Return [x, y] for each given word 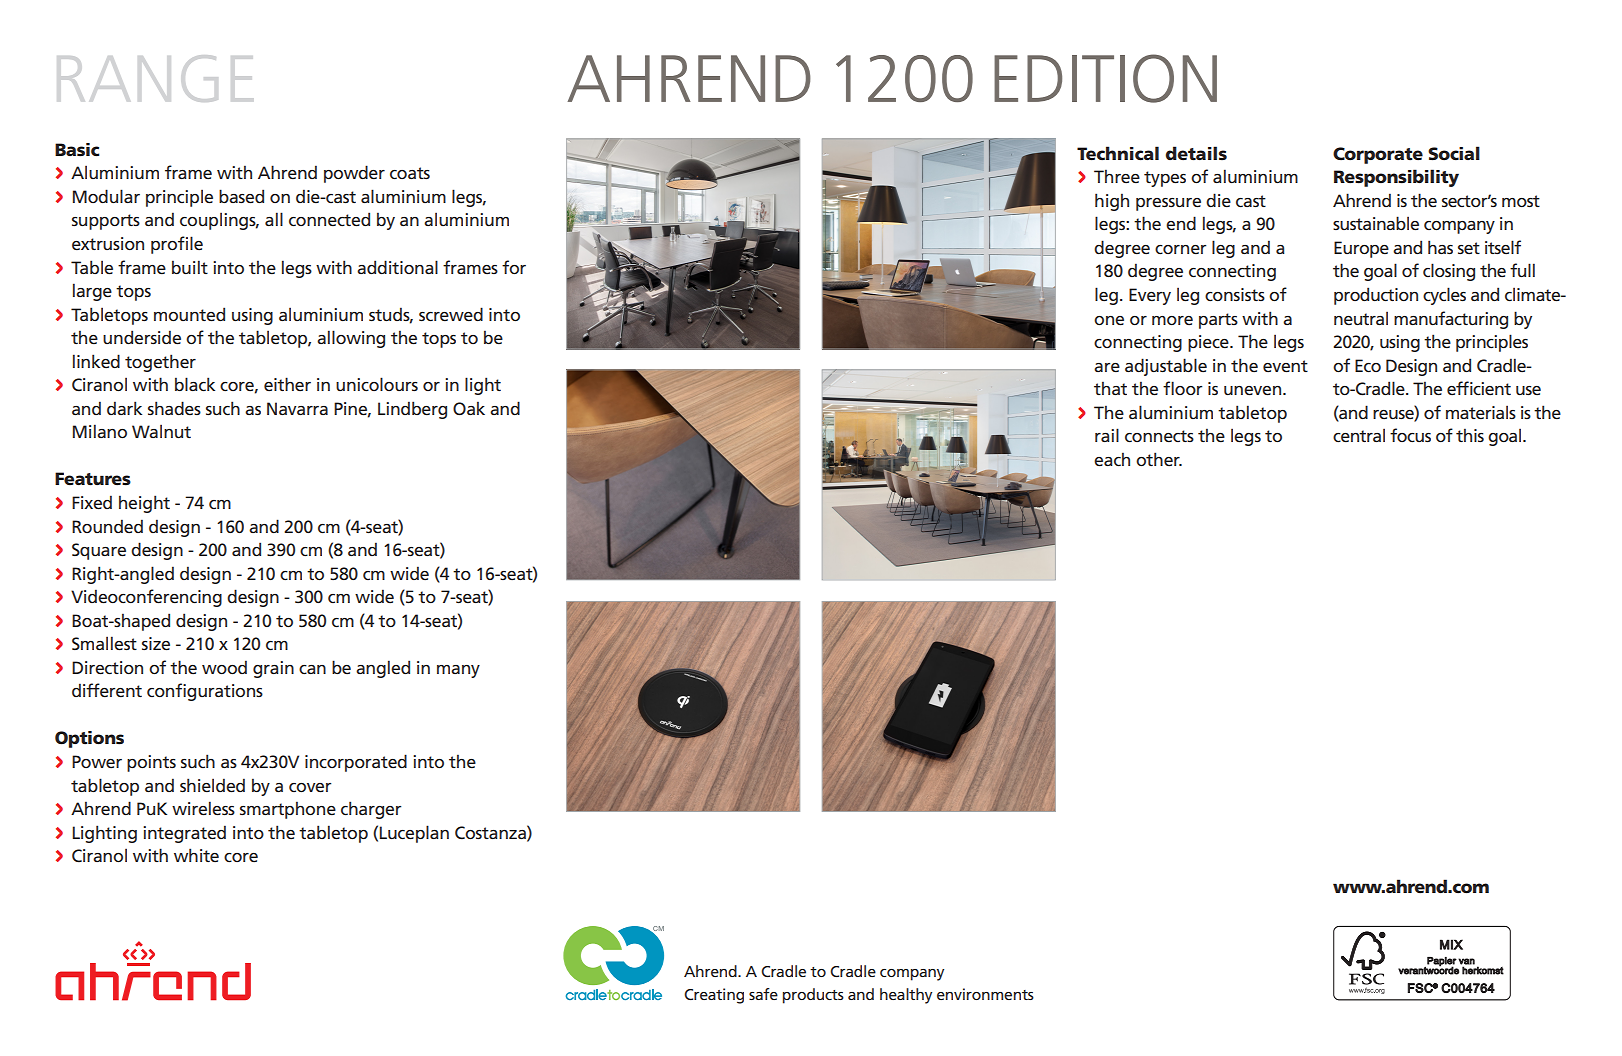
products [813, 996]
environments [985, 994]
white [196, 855]
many [458, 671]
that [1110, 388]
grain [273, 669]
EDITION [1105, 78]
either [287, 384]
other [1159, 459]
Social [1454, 153]
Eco [1368, 366]
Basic [77, 150]
